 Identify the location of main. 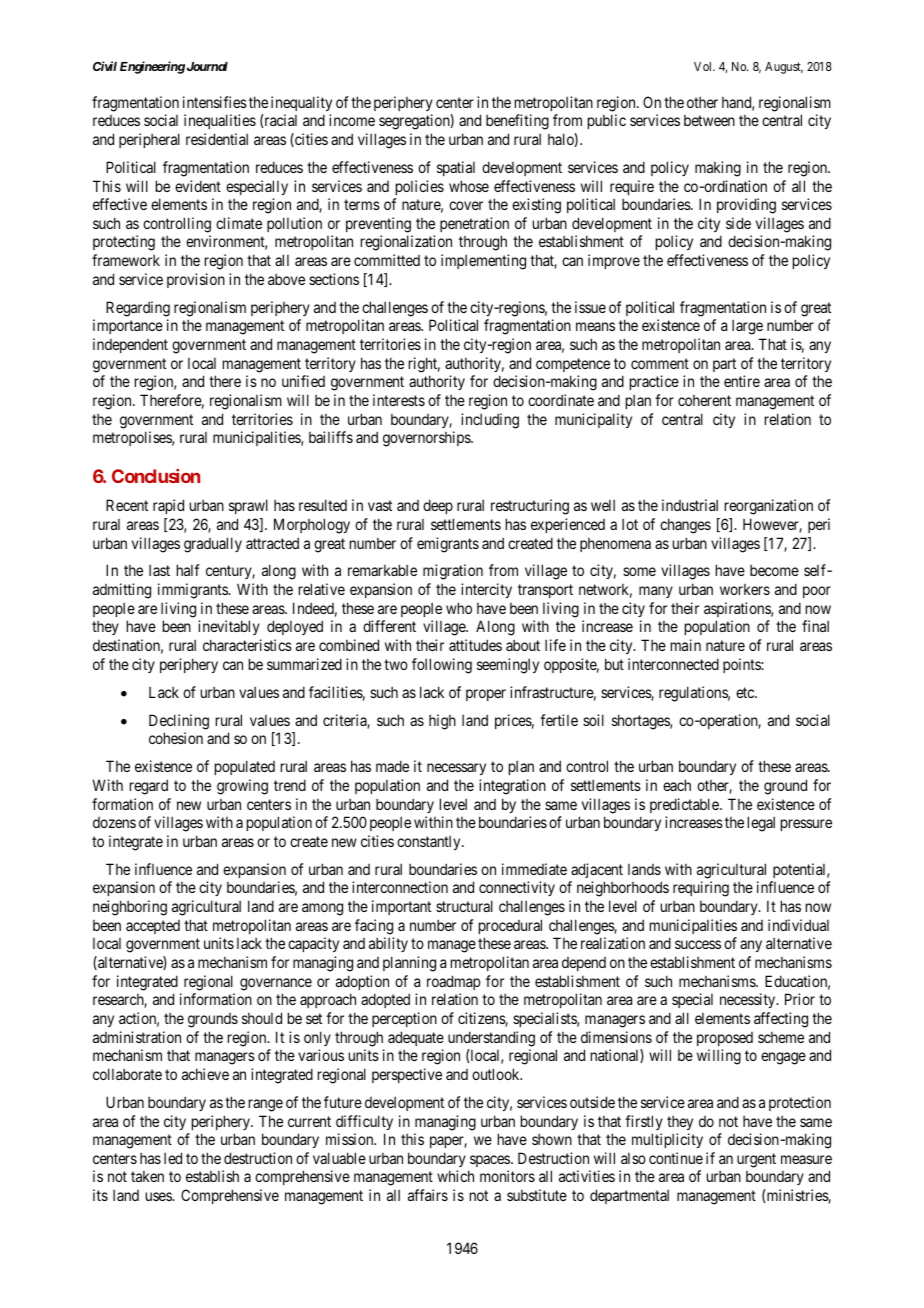
(686, 645).
